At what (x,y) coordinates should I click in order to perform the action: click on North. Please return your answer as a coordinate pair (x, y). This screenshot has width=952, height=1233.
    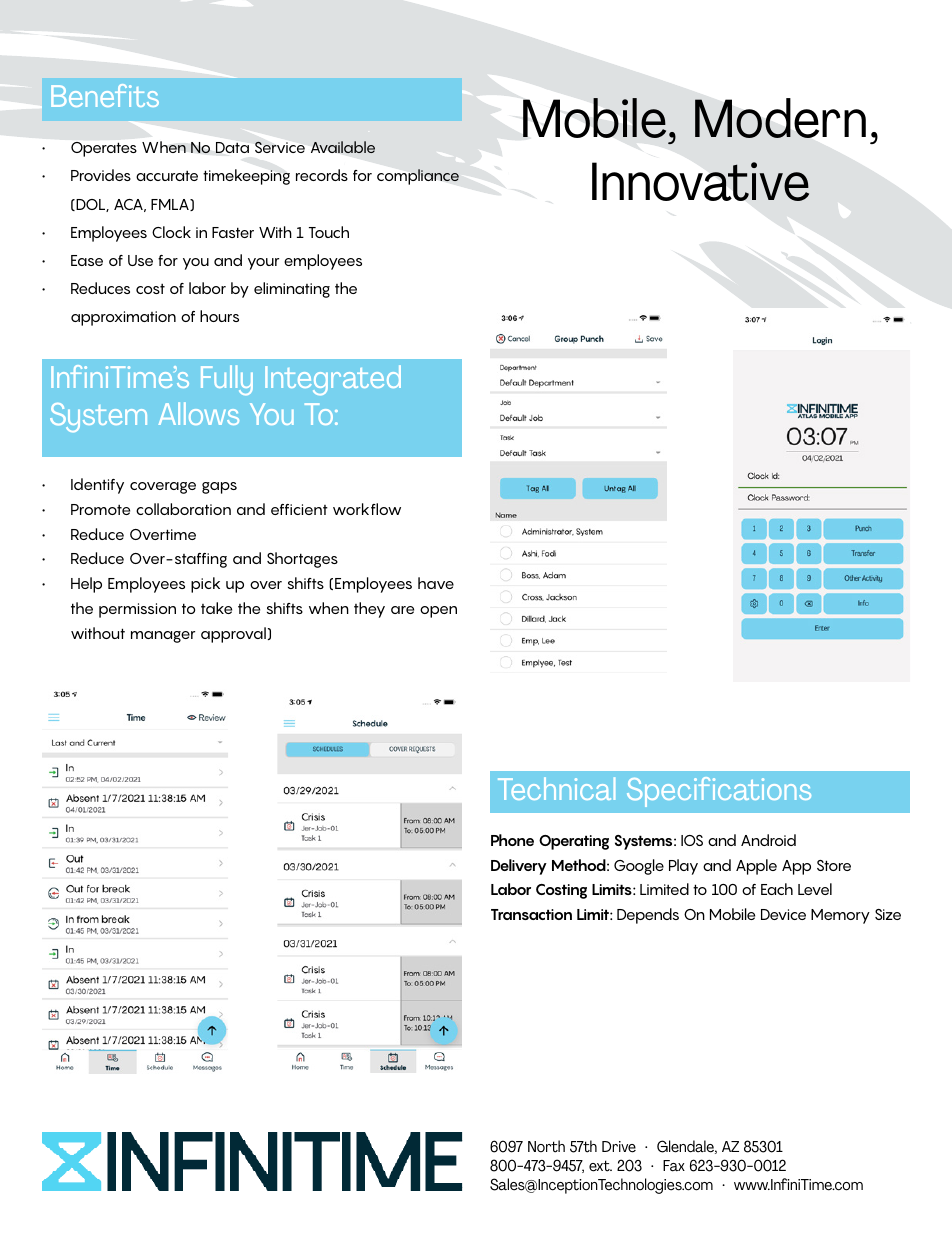
    Looking at the image, I should click on (546, 1146).
